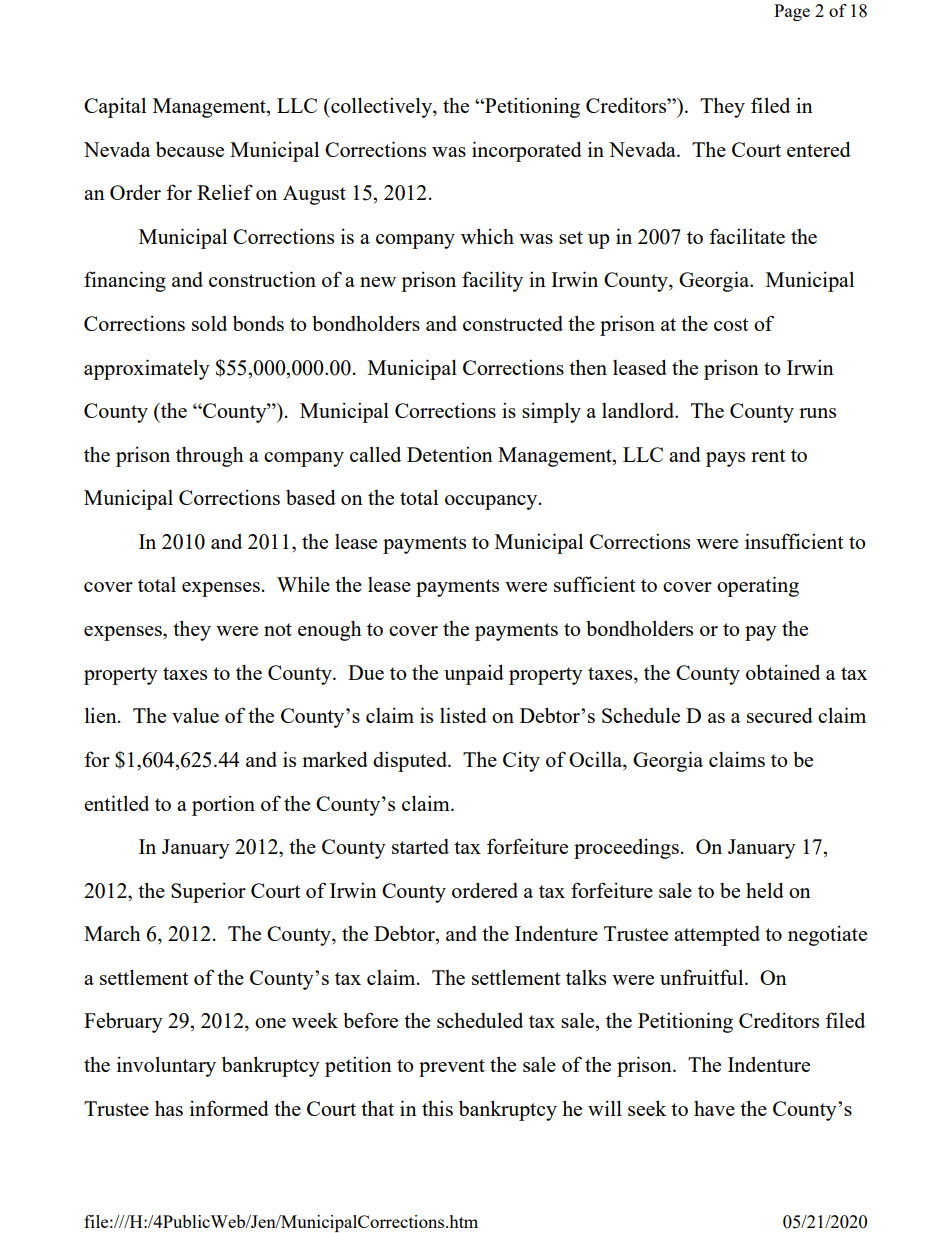  What do you see at coordinates (166, 1066) in the image?
I see `involuntary` at bounding box center [166, 1066].
